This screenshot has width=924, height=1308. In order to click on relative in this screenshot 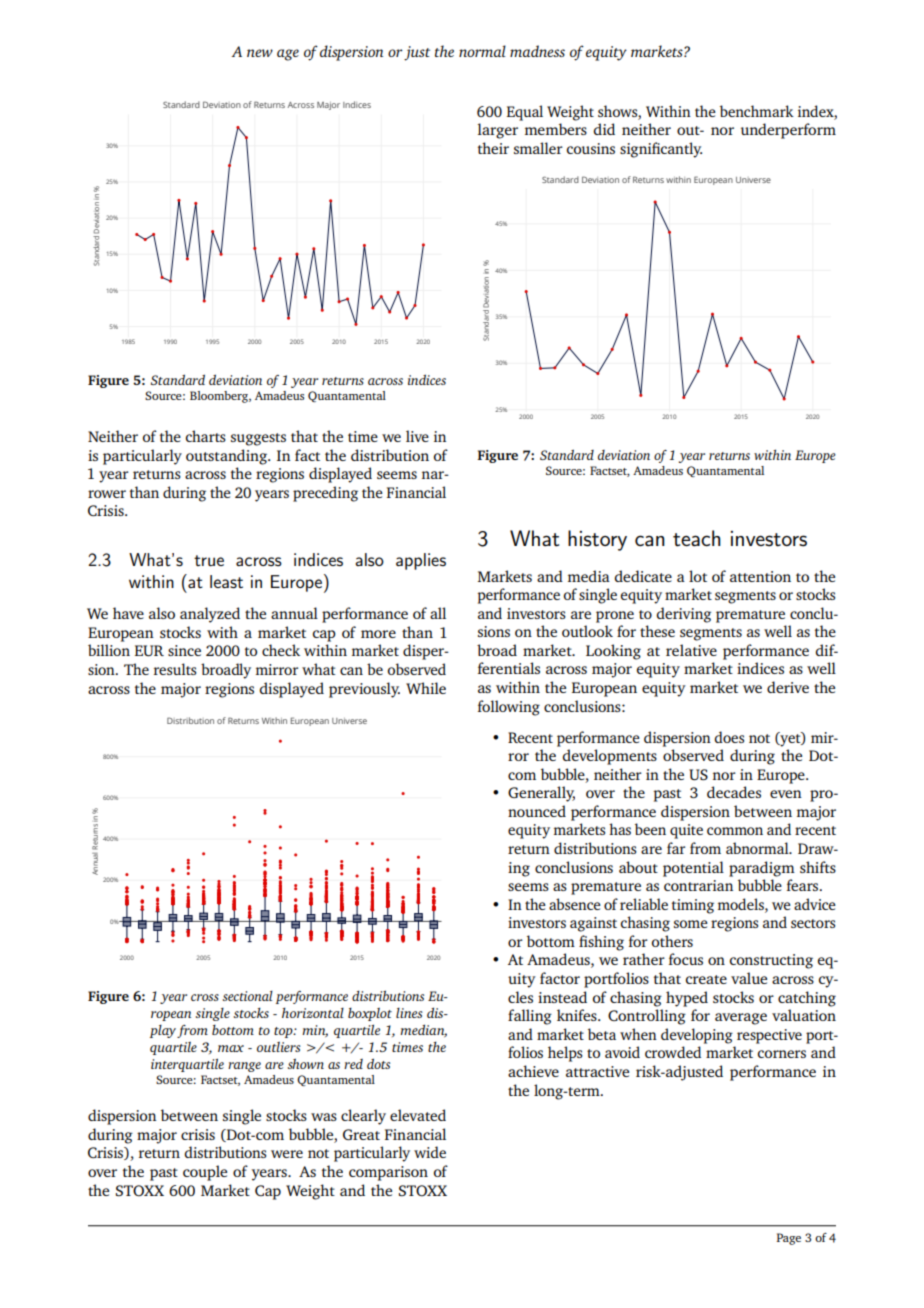, I will do `click(691, 650)`.
